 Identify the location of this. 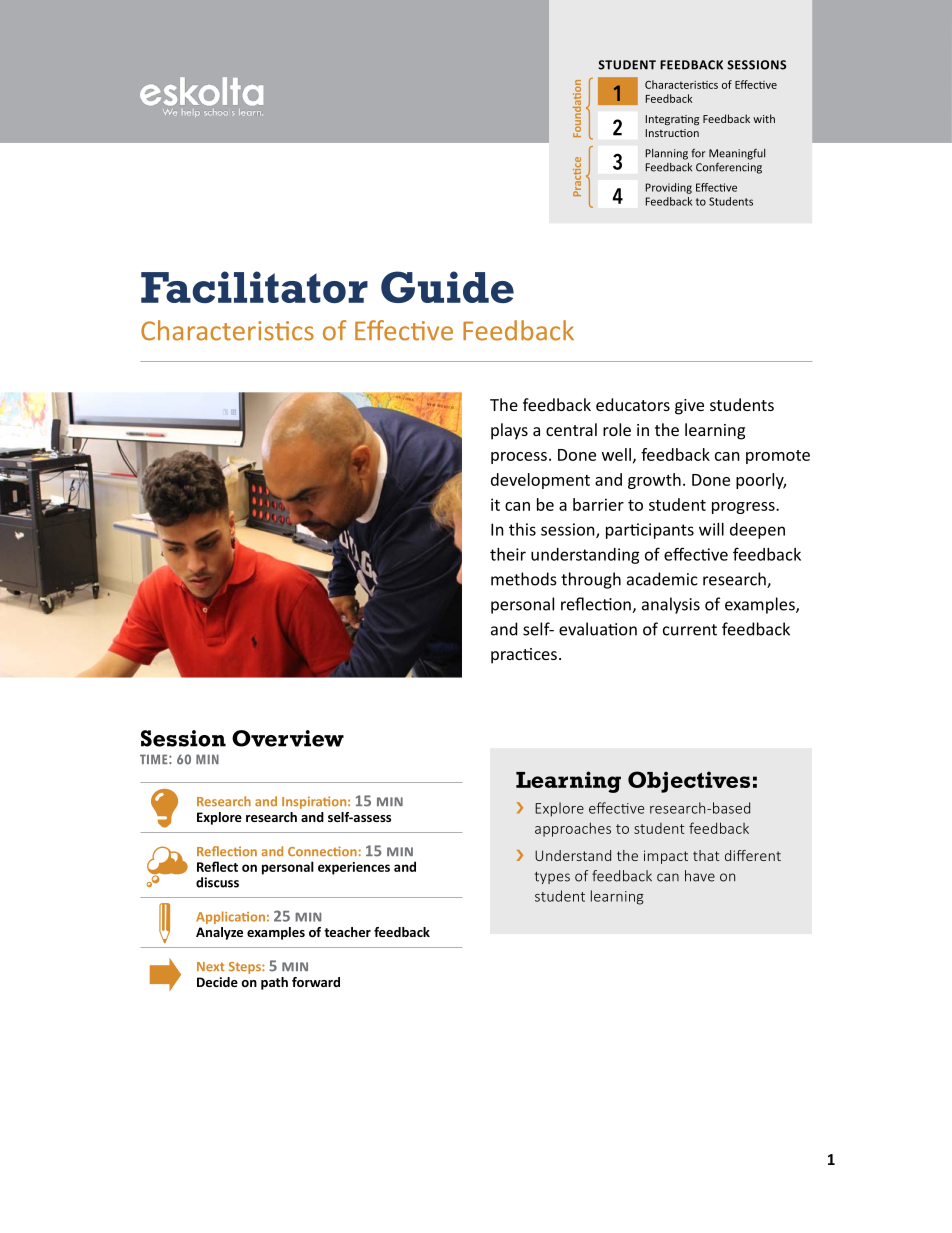
(522, 529).
